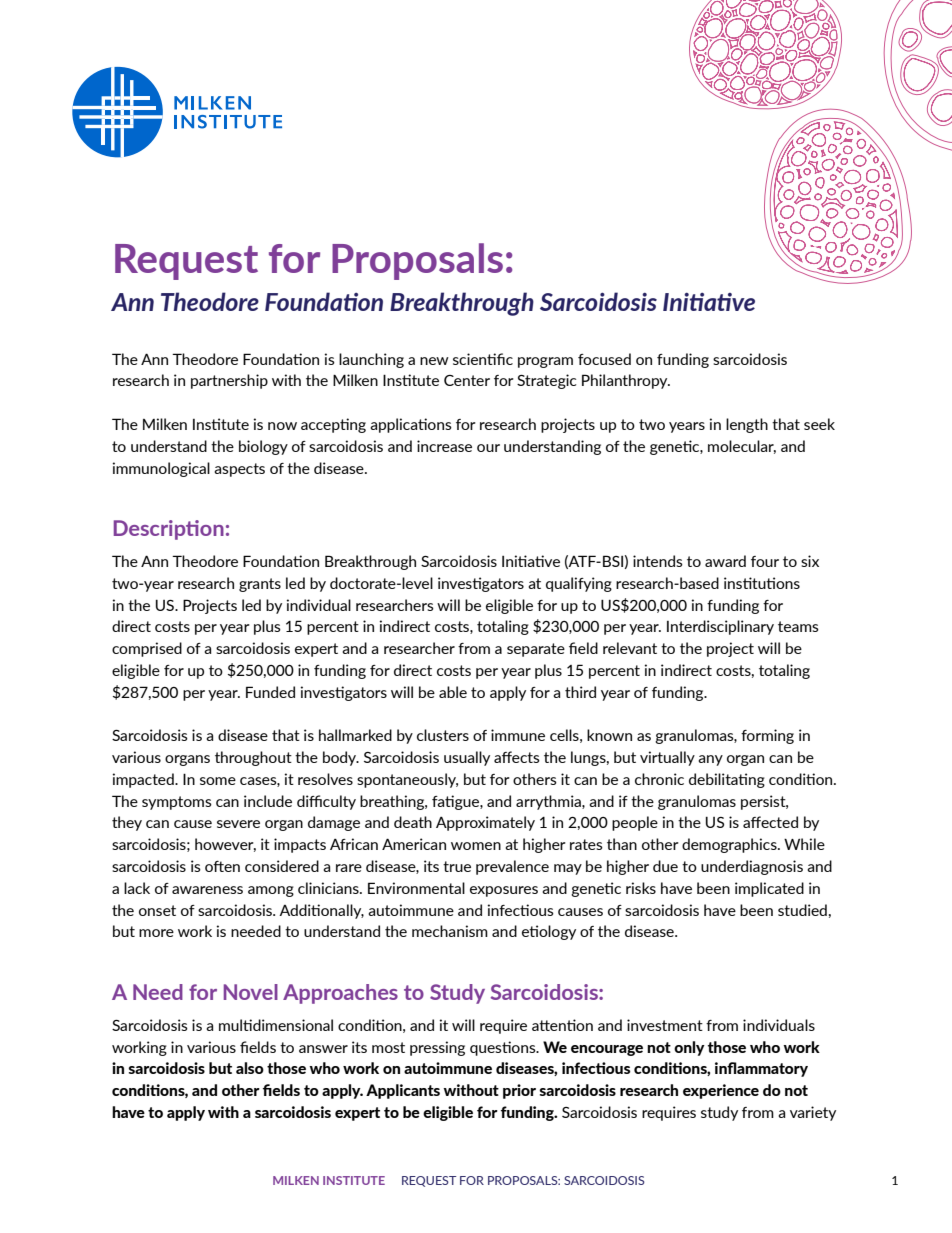 The width and height of the screenshot is (952, 1233). What do you see at coordinates (730, 845) in the screenshot?
I see `demographics` at bounding box center [730, 845].
